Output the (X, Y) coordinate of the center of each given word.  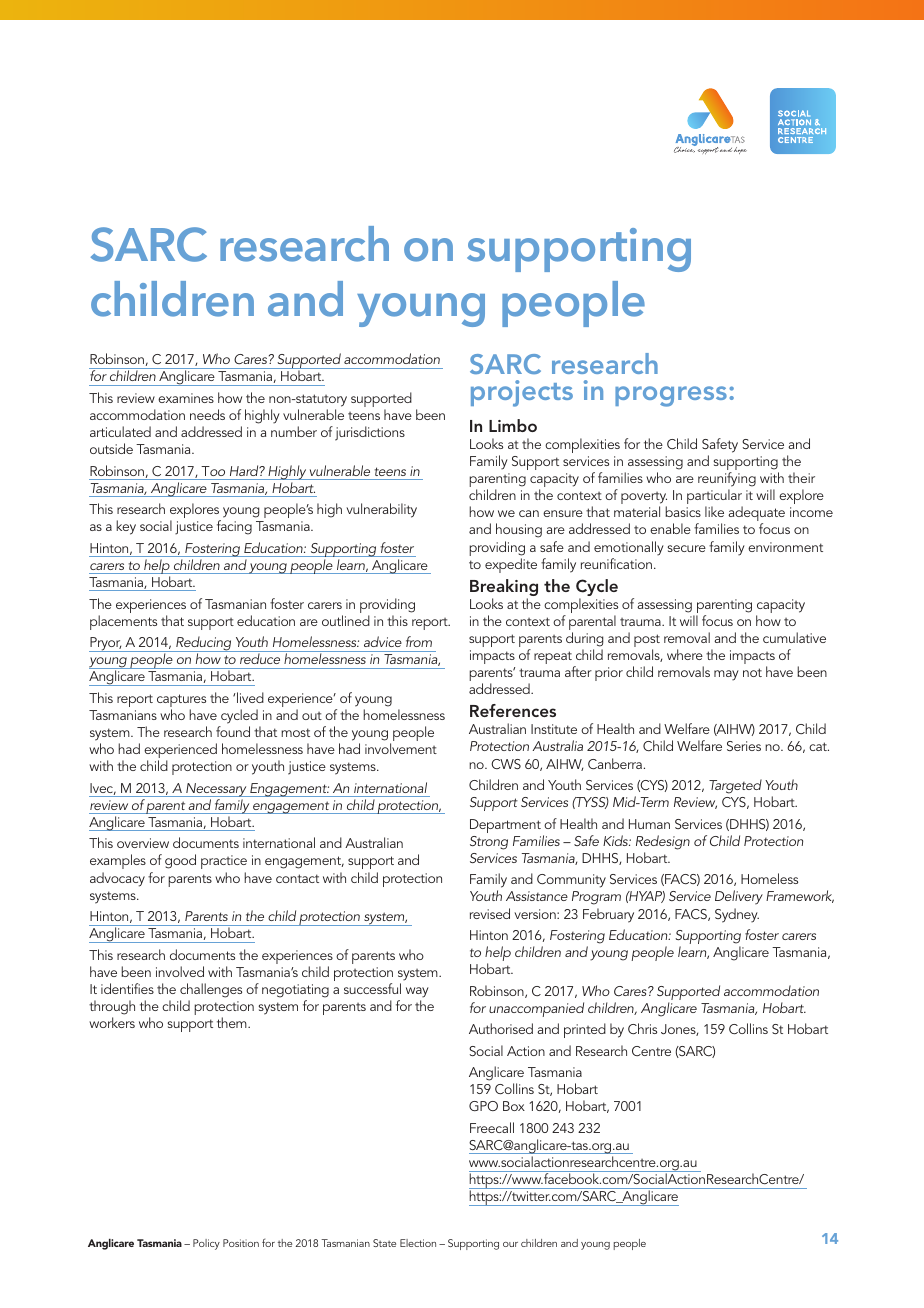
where (685, 654)
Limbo (513, 425)
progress (671, 396)
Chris (642, 1028)
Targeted (735, 786)
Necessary (216, 790)
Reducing (204, 644)
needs (207, 414)
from (419, 641)
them (233, 1022)
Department (505, 826)
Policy (206, 1244)
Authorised (501, 1028)
